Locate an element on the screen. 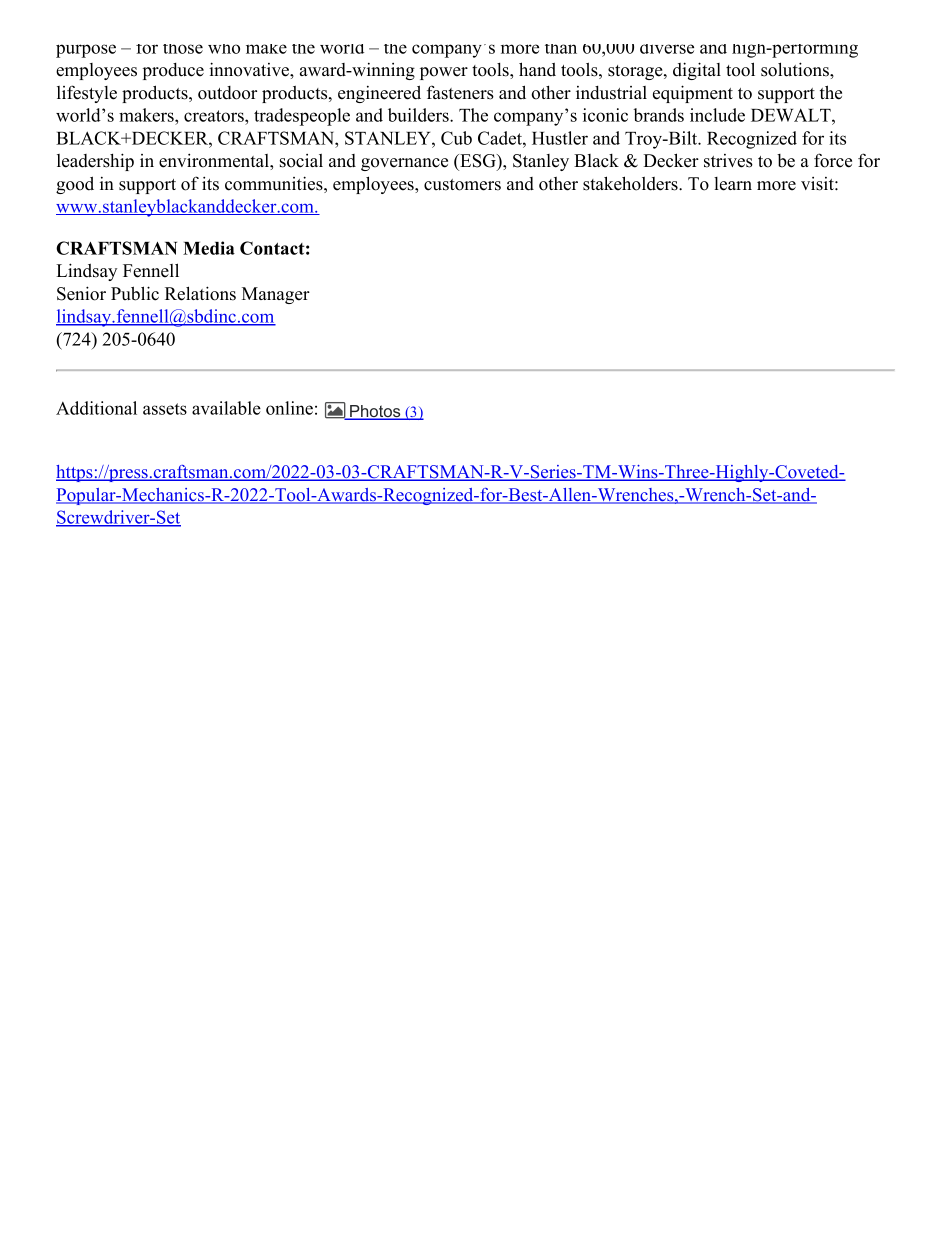 The image size is (952, 1233). Photos is located at coordinates (375, 412).
